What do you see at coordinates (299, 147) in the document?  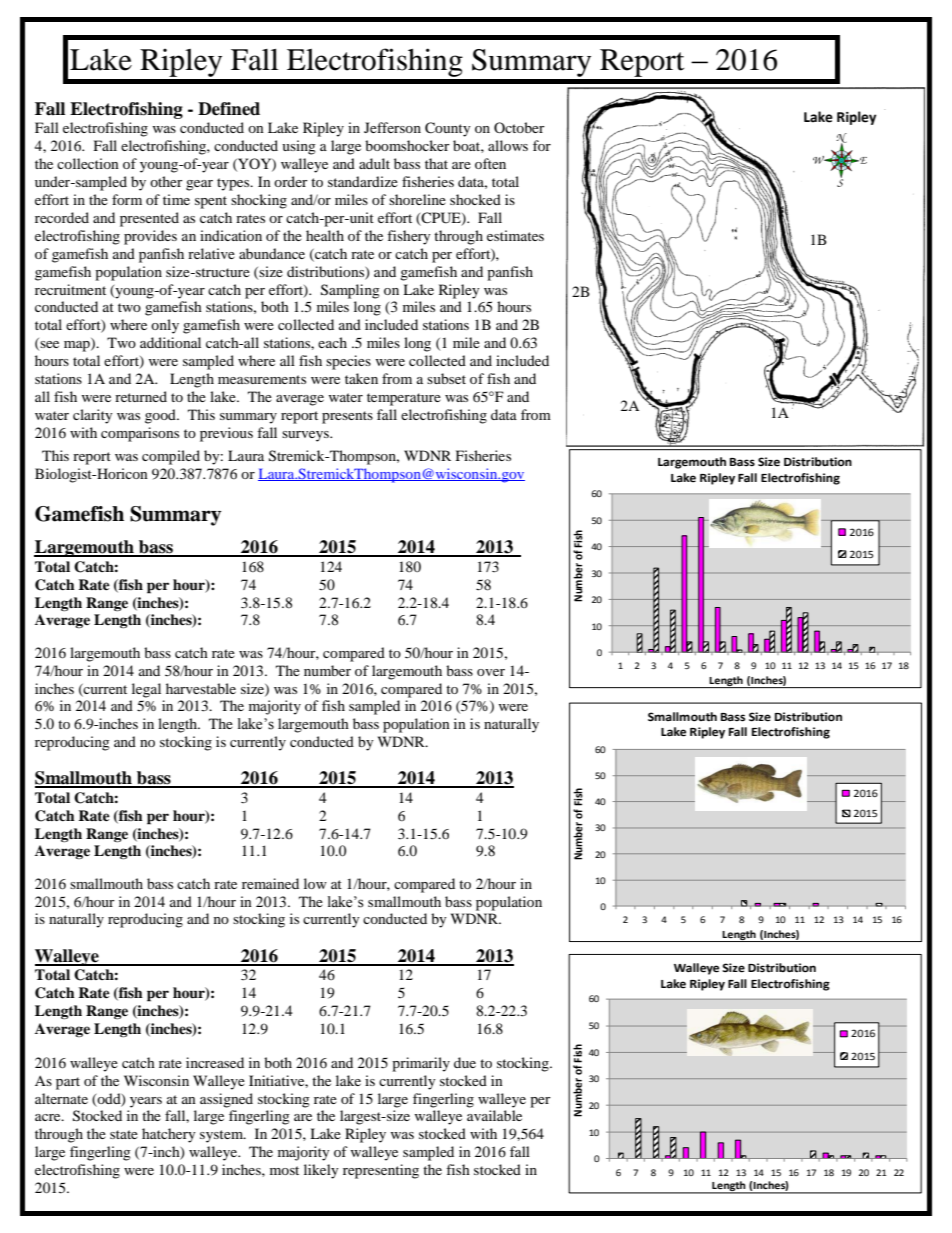 I see `using` at bounding box center [299, 147].
